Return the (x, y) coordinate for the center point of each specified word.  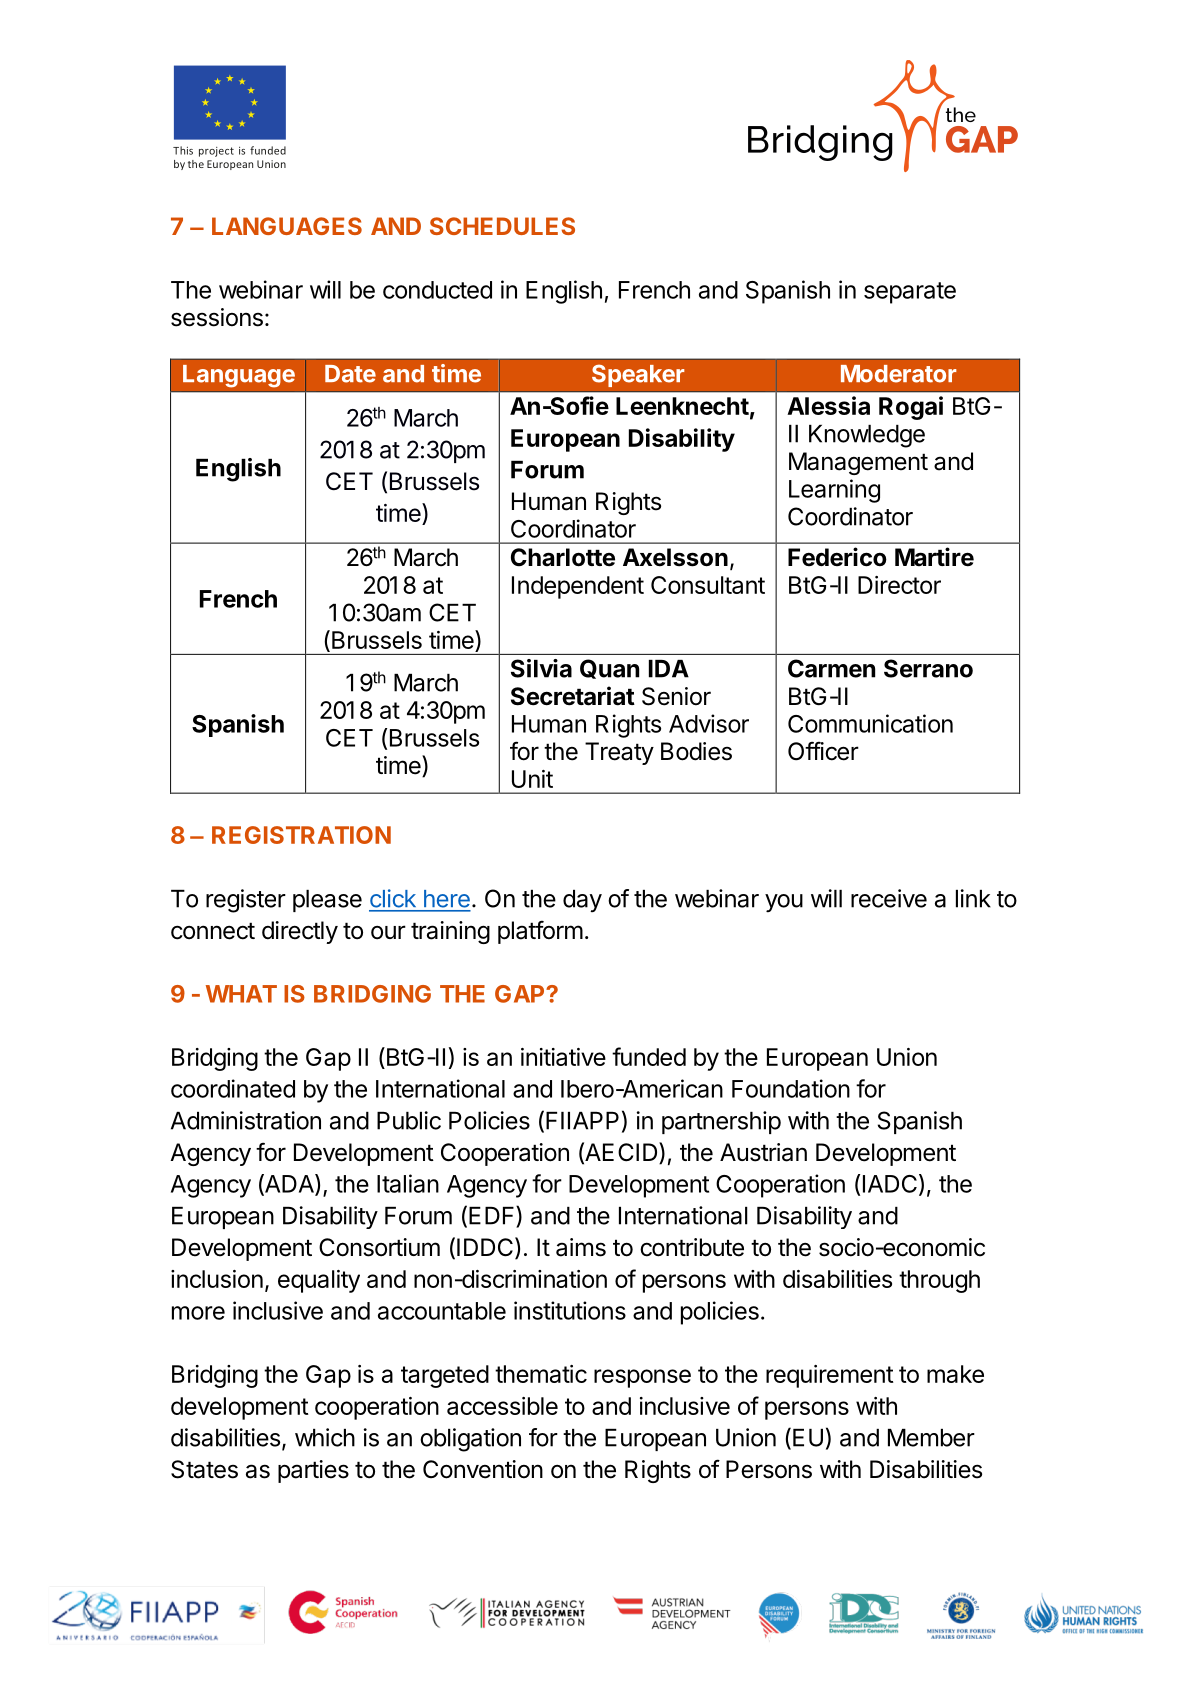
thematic (541, 1374)
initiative (563, 1057)
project (216, 152)
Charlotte (563, 557)
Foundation (791, 1088)
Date (350, 374)
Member (931, 1438)
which (325, 1437)
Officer (823, 751)
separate (910, 293)
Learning (834, 491)
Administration (246, 1120)
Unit (532, 779)
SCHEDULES (502, 226)
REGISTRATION (301, 835)
